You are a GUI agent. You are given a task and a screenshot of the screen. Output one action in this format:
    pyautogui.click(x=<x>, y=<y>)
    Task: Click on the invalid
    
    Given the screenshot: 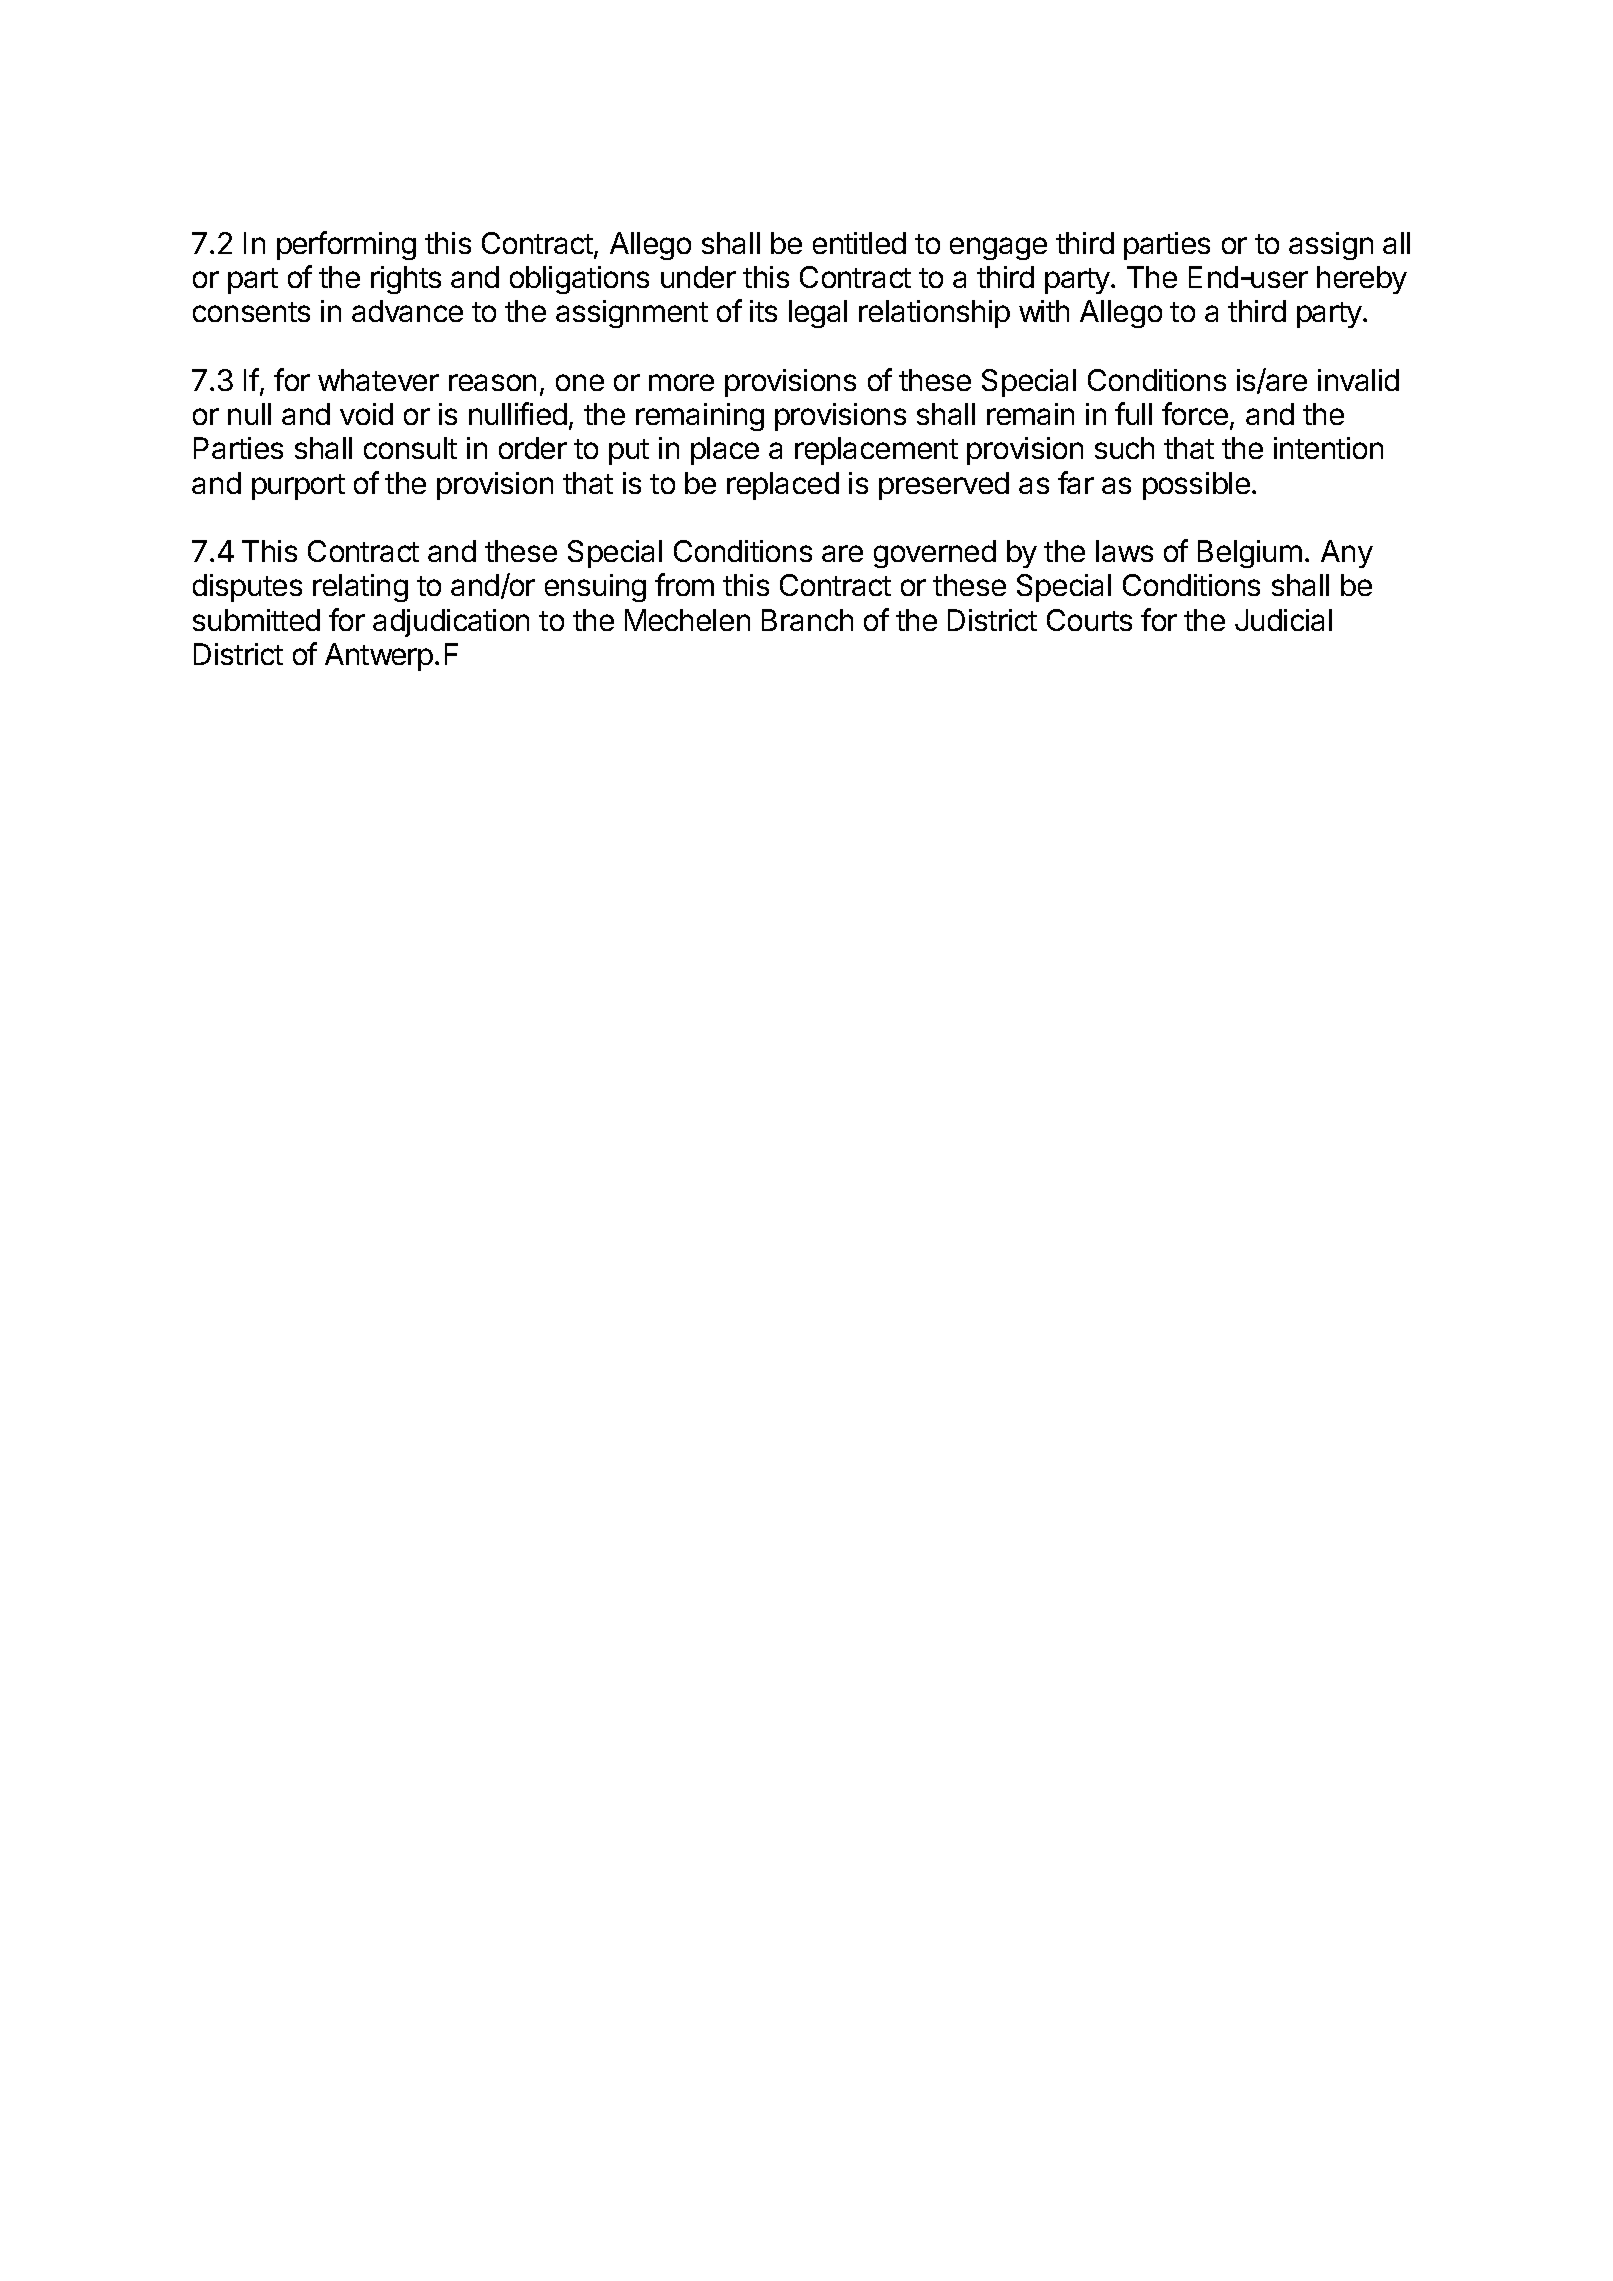 What is the action you would take?
    pyautogui.click(x=1358, y=380)
